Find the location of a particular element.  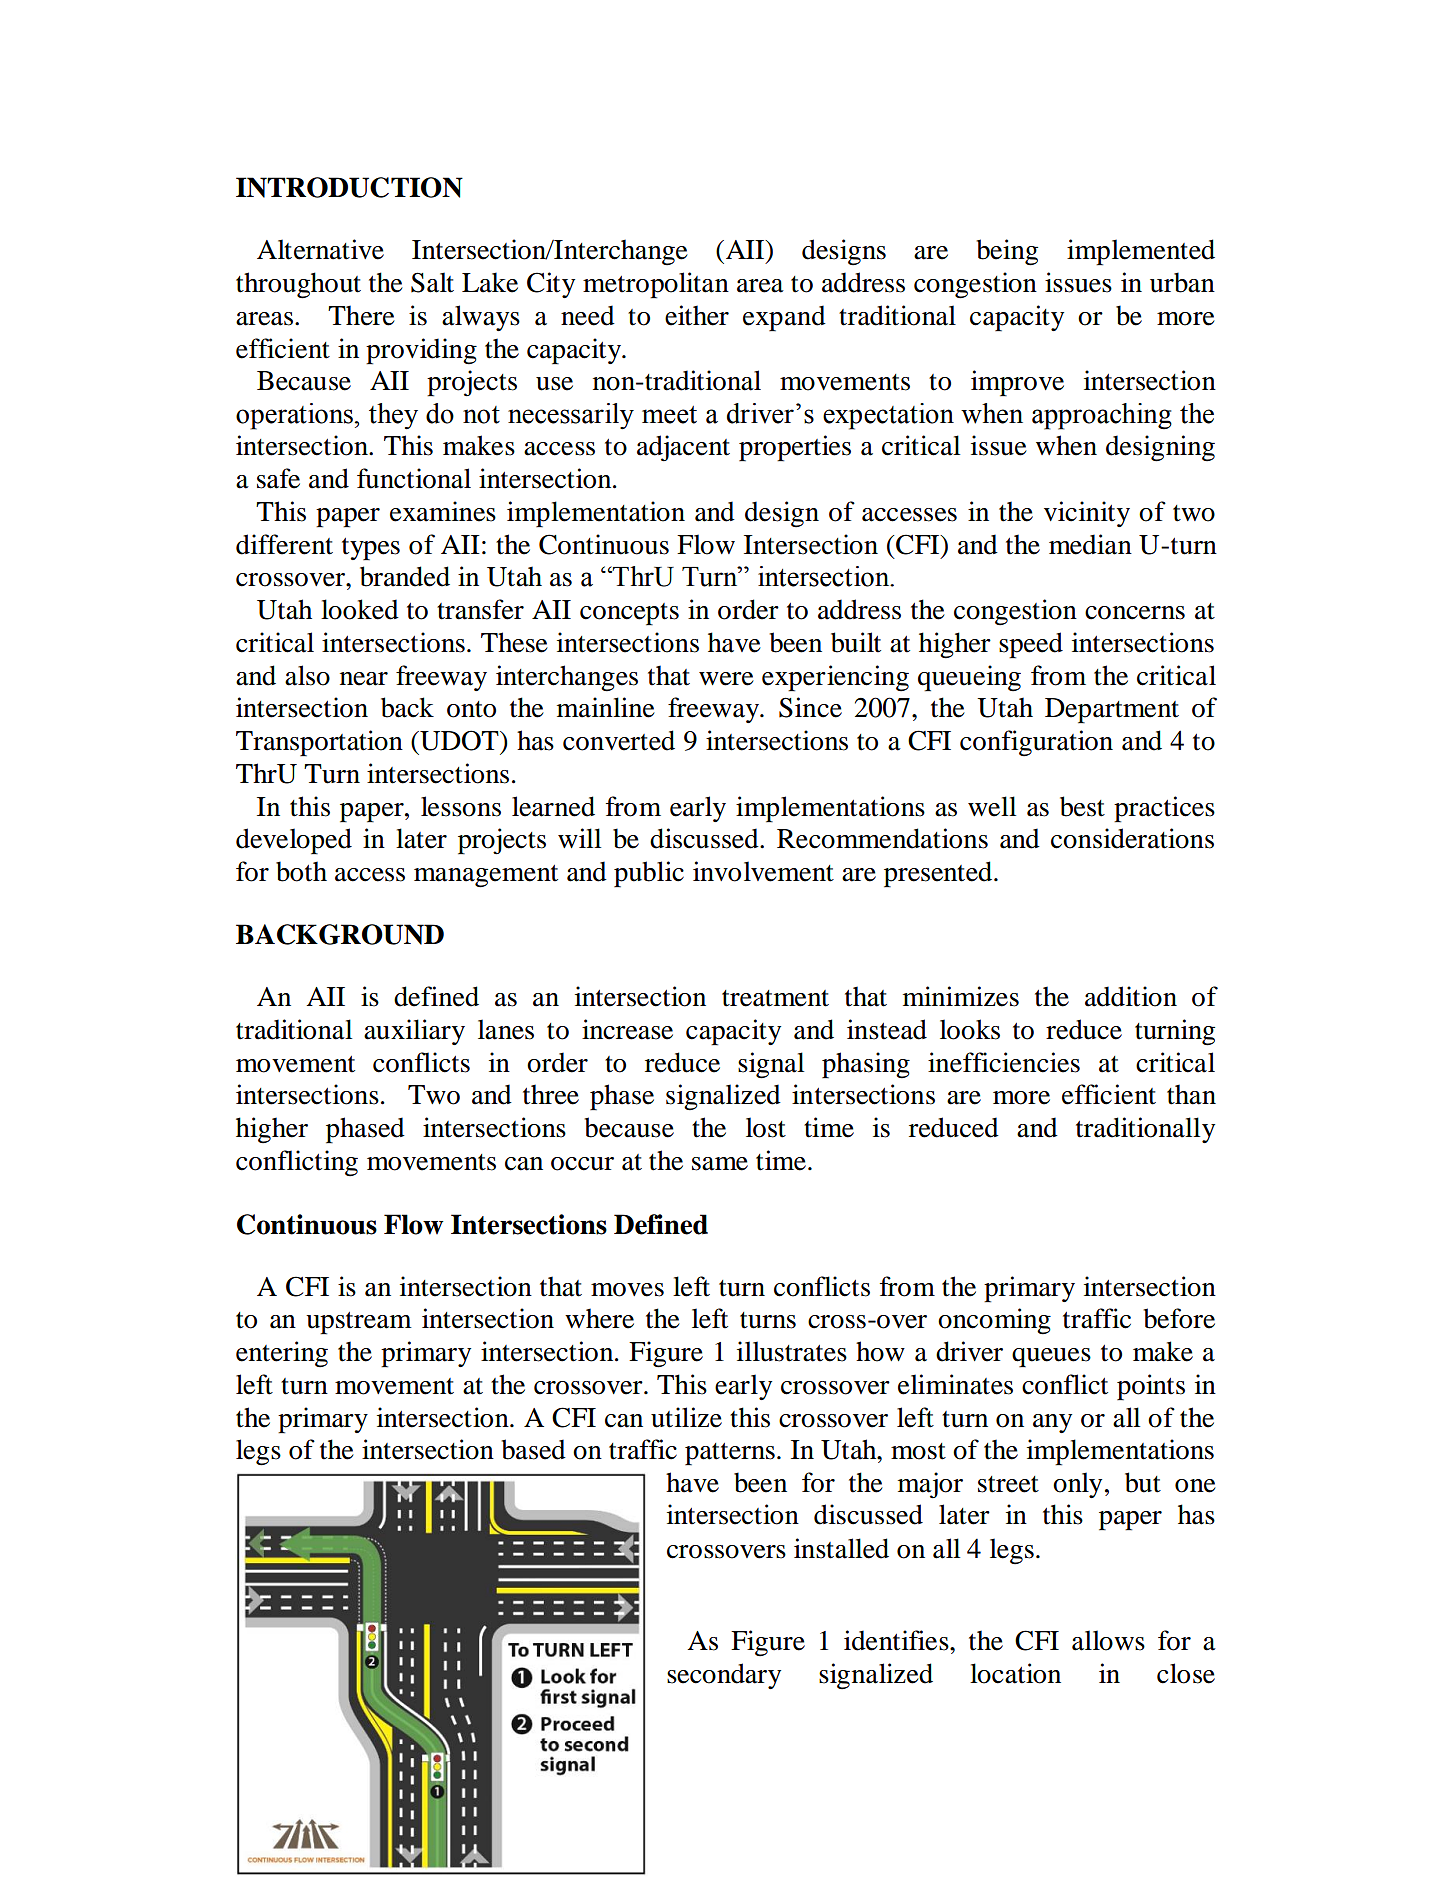

concepts is located at coordinates (629, 614).
